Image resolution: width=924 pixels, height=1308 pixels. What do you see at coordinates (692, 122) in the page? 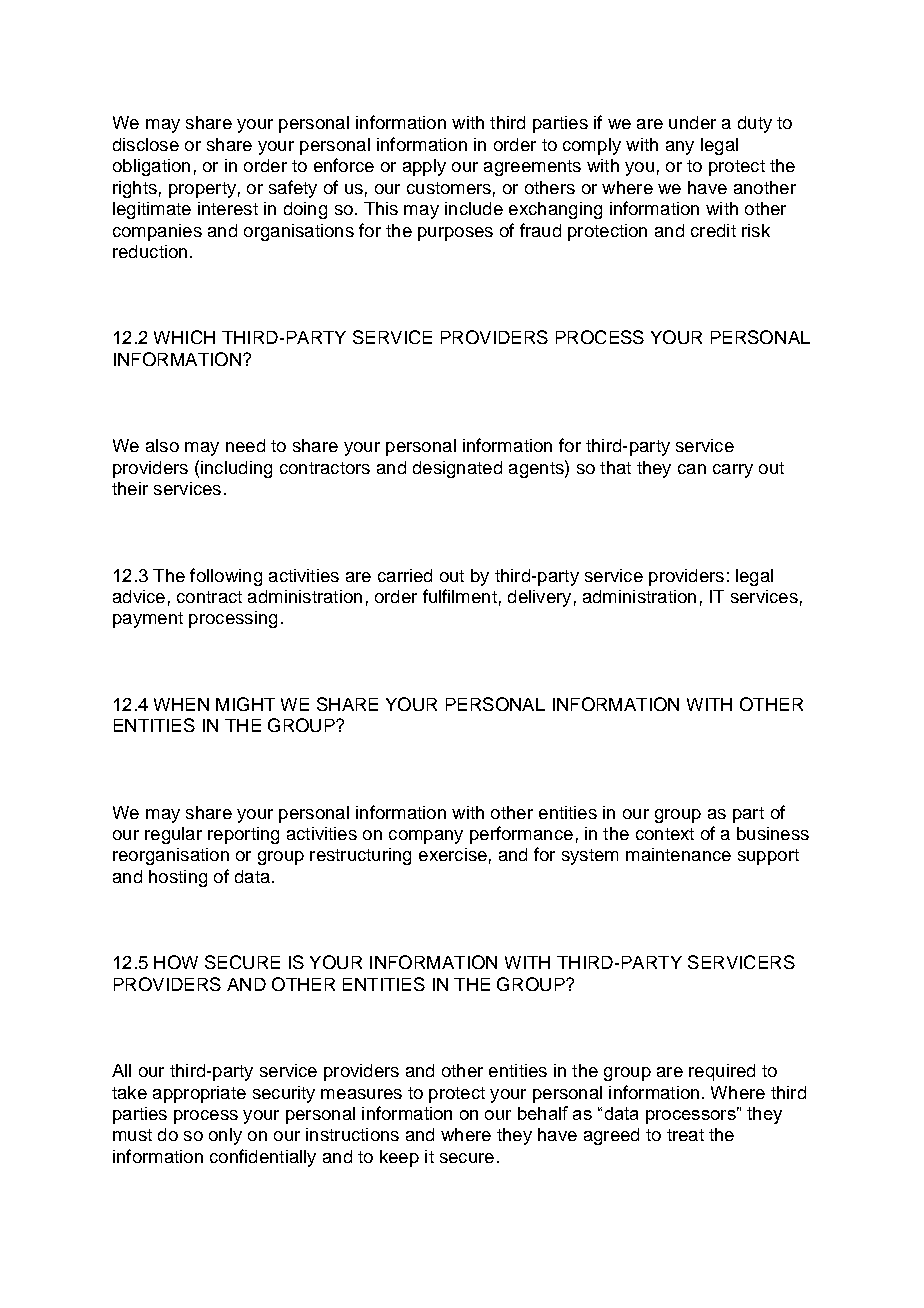
I see `under` at bounding box center [692, 122].
